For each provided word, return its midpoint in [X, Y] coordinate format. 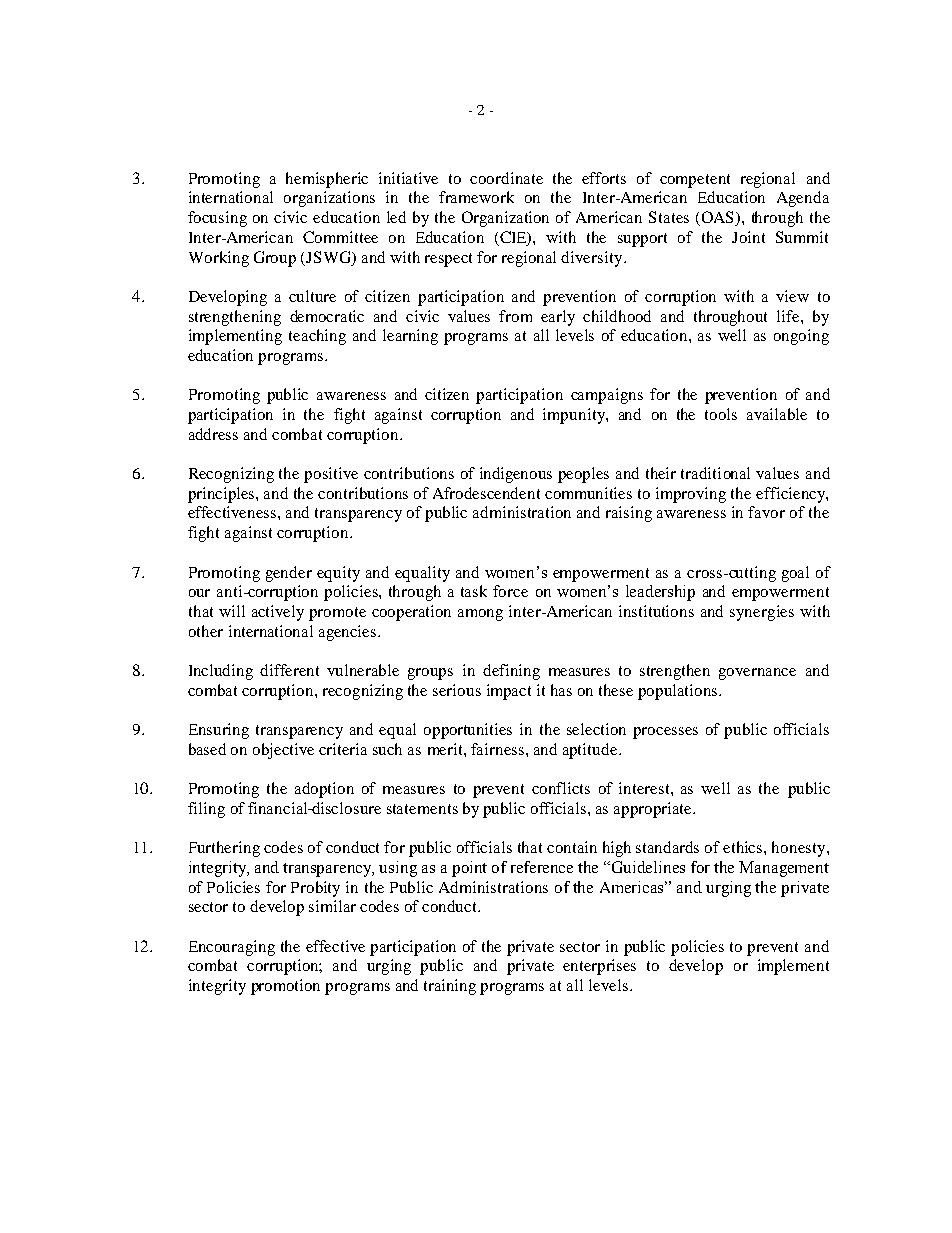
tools [721, 414]
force [510, 591]
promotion [285, 987]
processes [665, 733]
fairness [497, 749]
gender [289, 574]
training [450, 987]
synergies [762, 613]
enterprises [599, 967]
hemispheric [327, 180]
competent [695, 181]
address [213, 434]
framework [476, 197]
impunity [575, 416]
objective [283, 751]
